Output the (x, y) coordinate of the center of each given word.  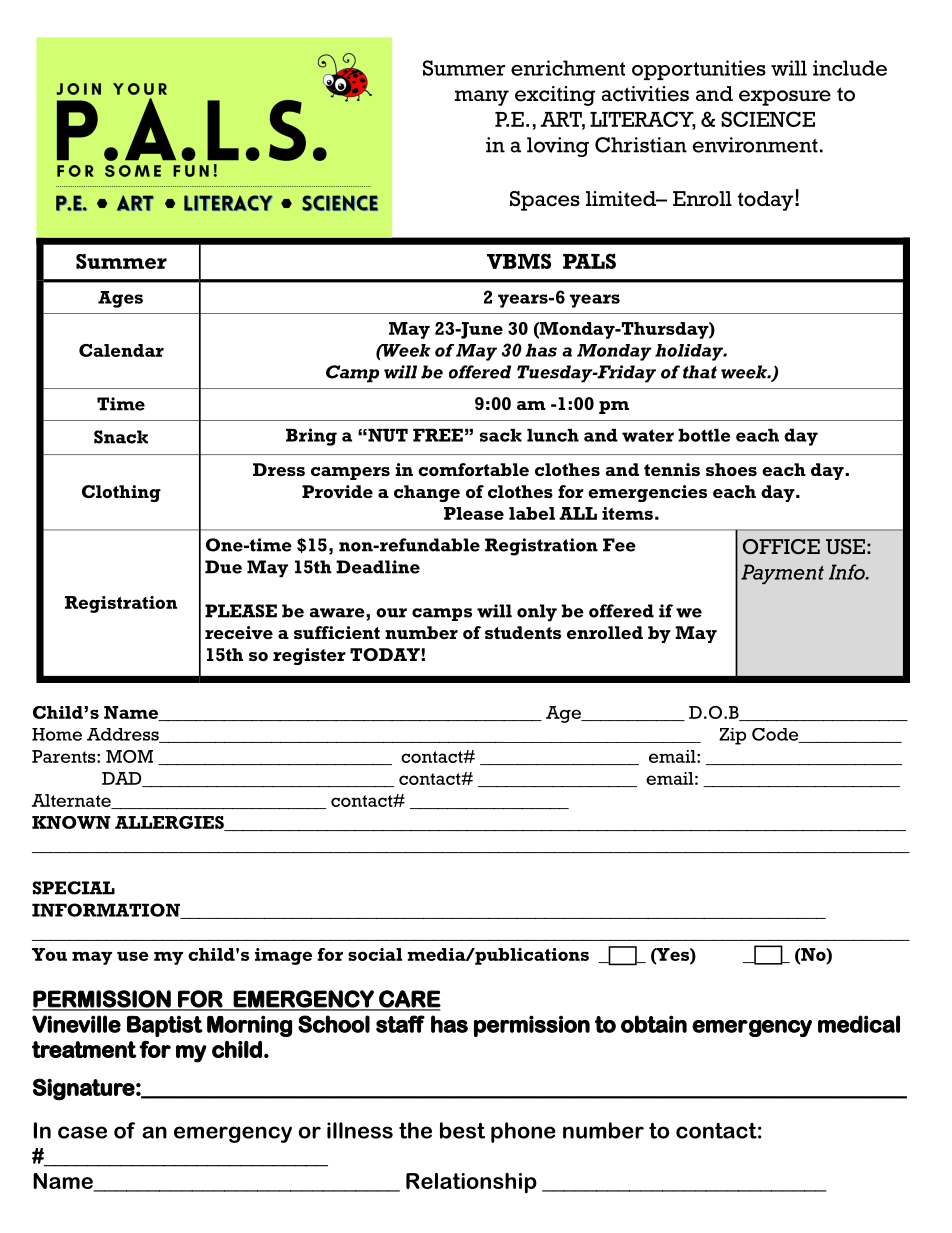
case (82, 1132)
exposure (785, 98)
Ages (120, 299)
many (482, 98)
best (462, 1130)
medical (859, 1024)
